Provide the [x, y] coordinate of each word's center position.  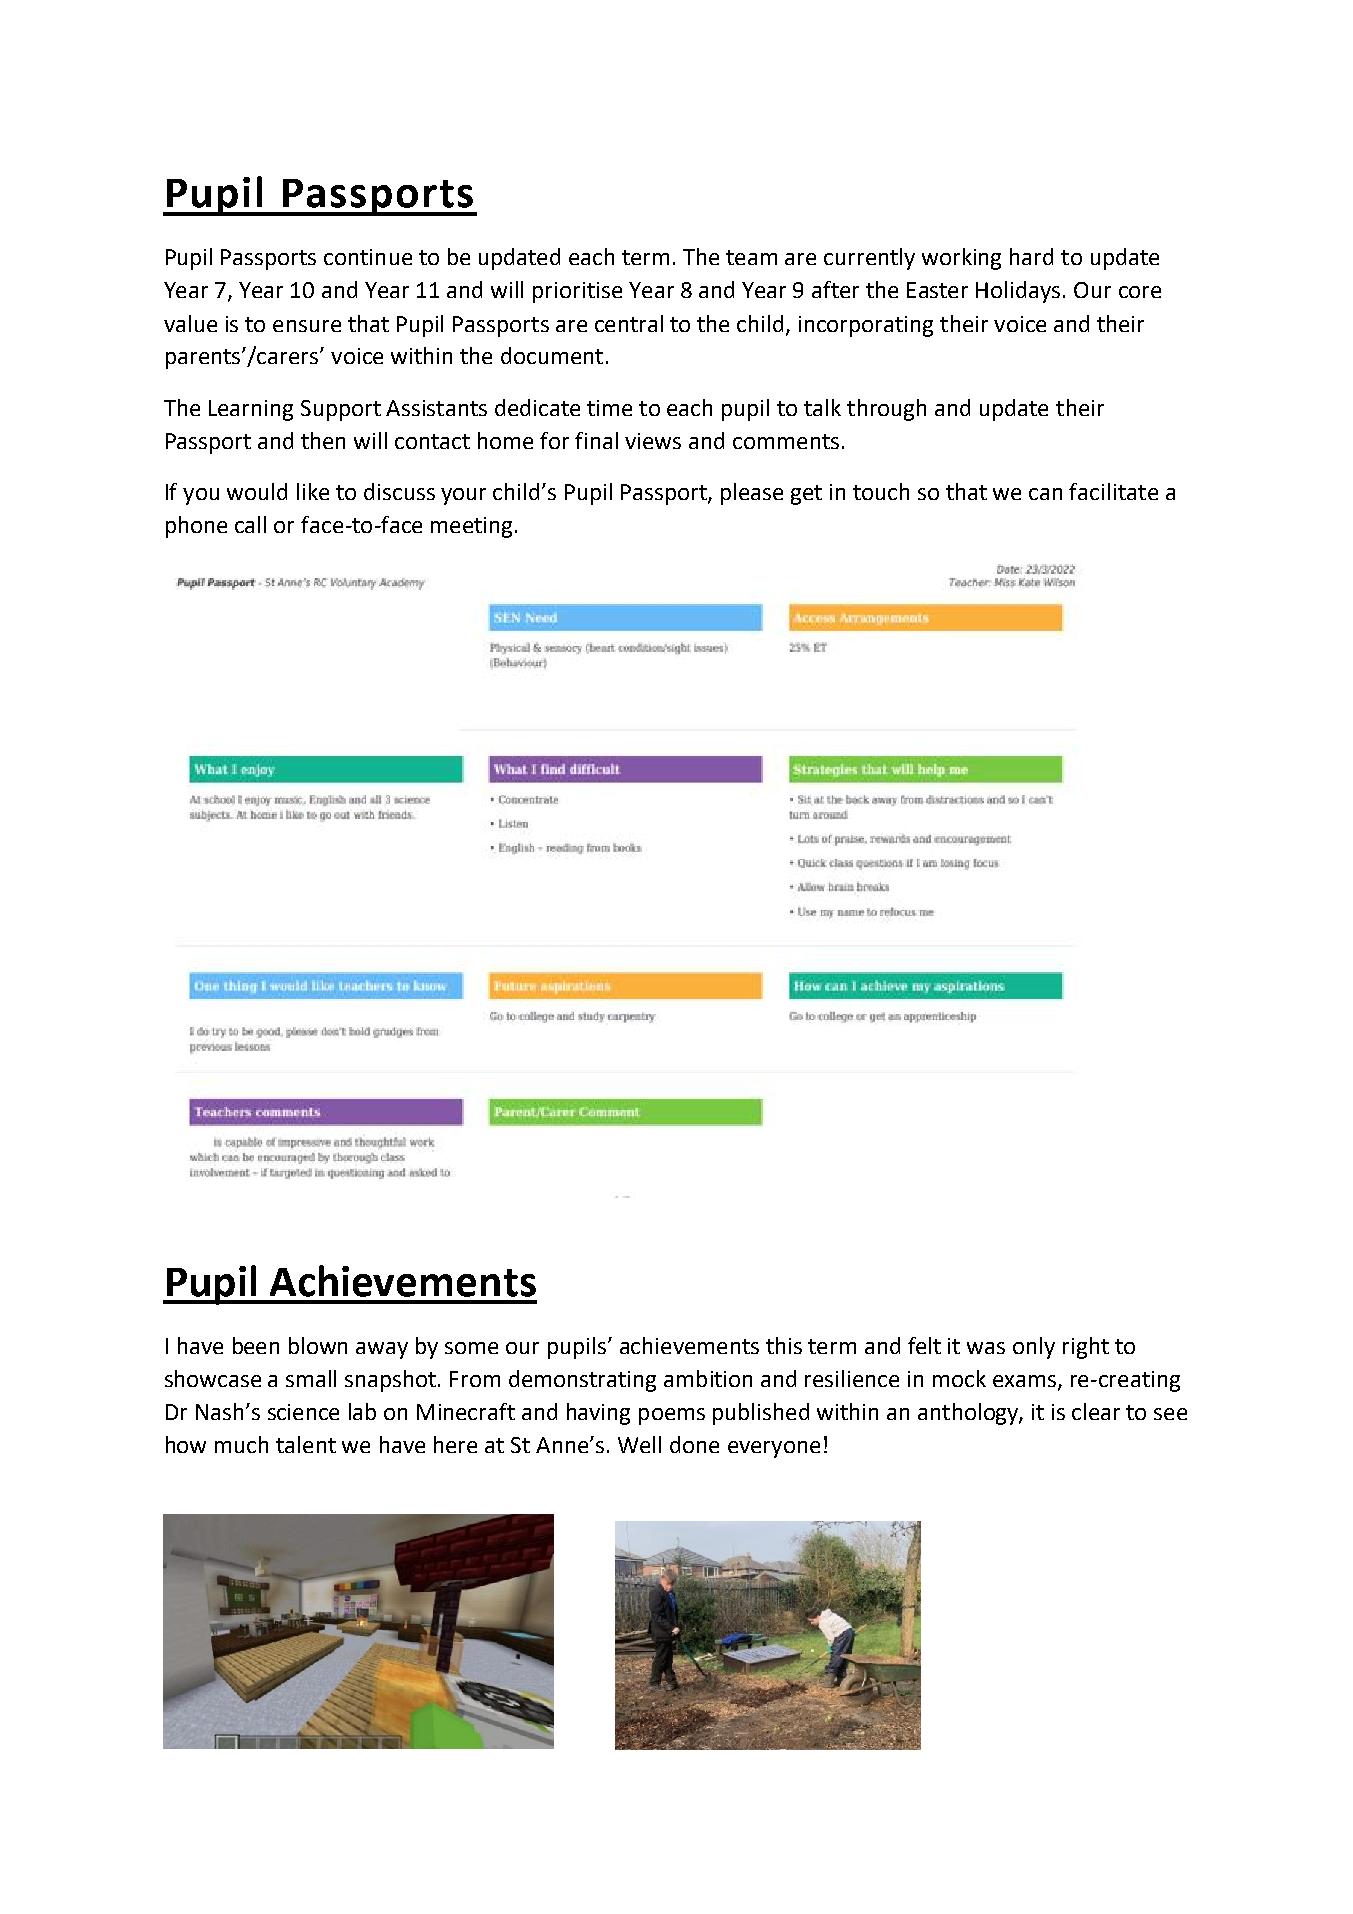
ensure [307, 326]
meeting [471, 527]
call [250, 524]
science [303, 1412]
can [1045, 494]
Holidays [1018, 292]
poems [672, 1416]
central [629, 323]
